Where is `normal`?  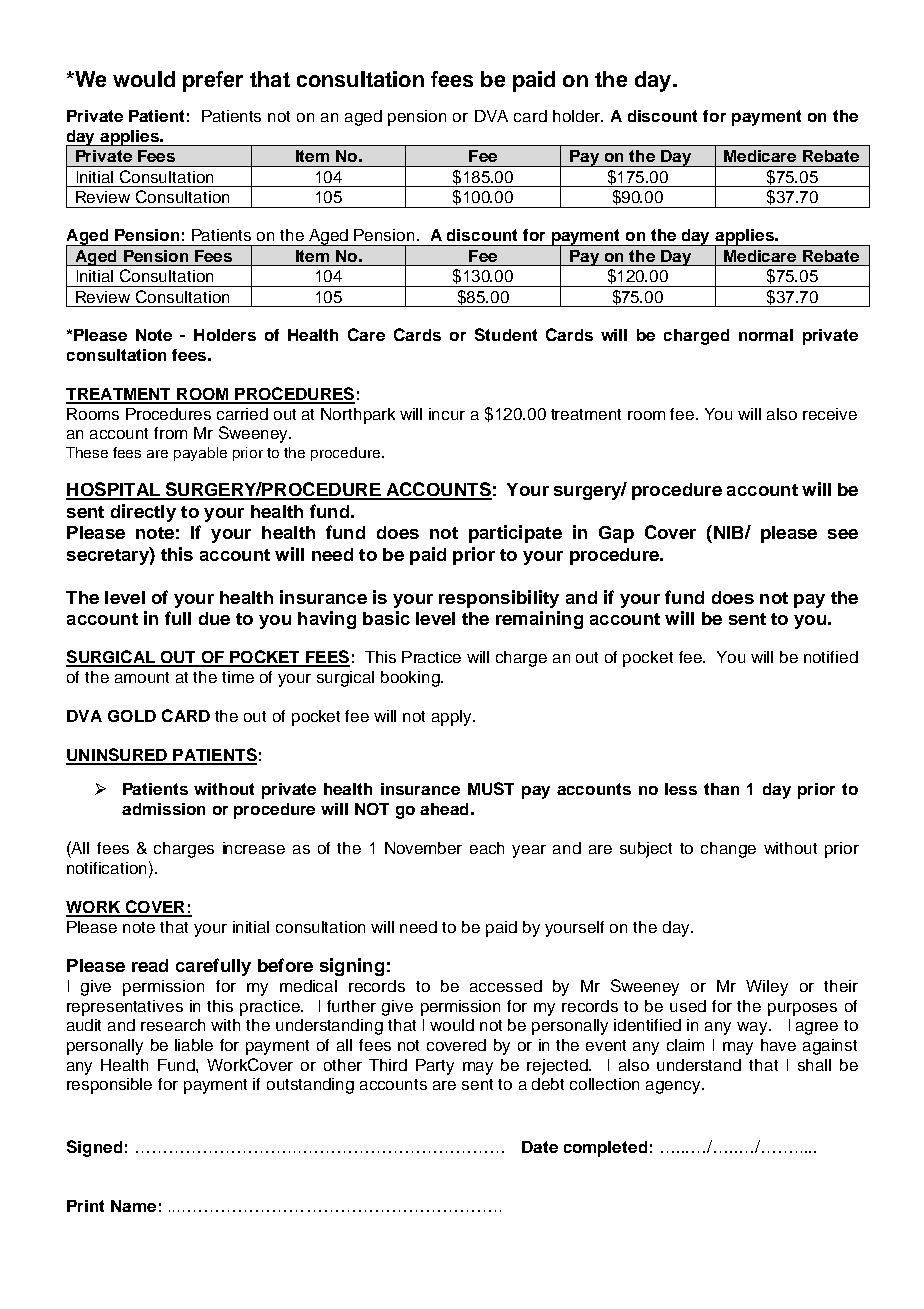 normal is located at coordinates (766, 335).
